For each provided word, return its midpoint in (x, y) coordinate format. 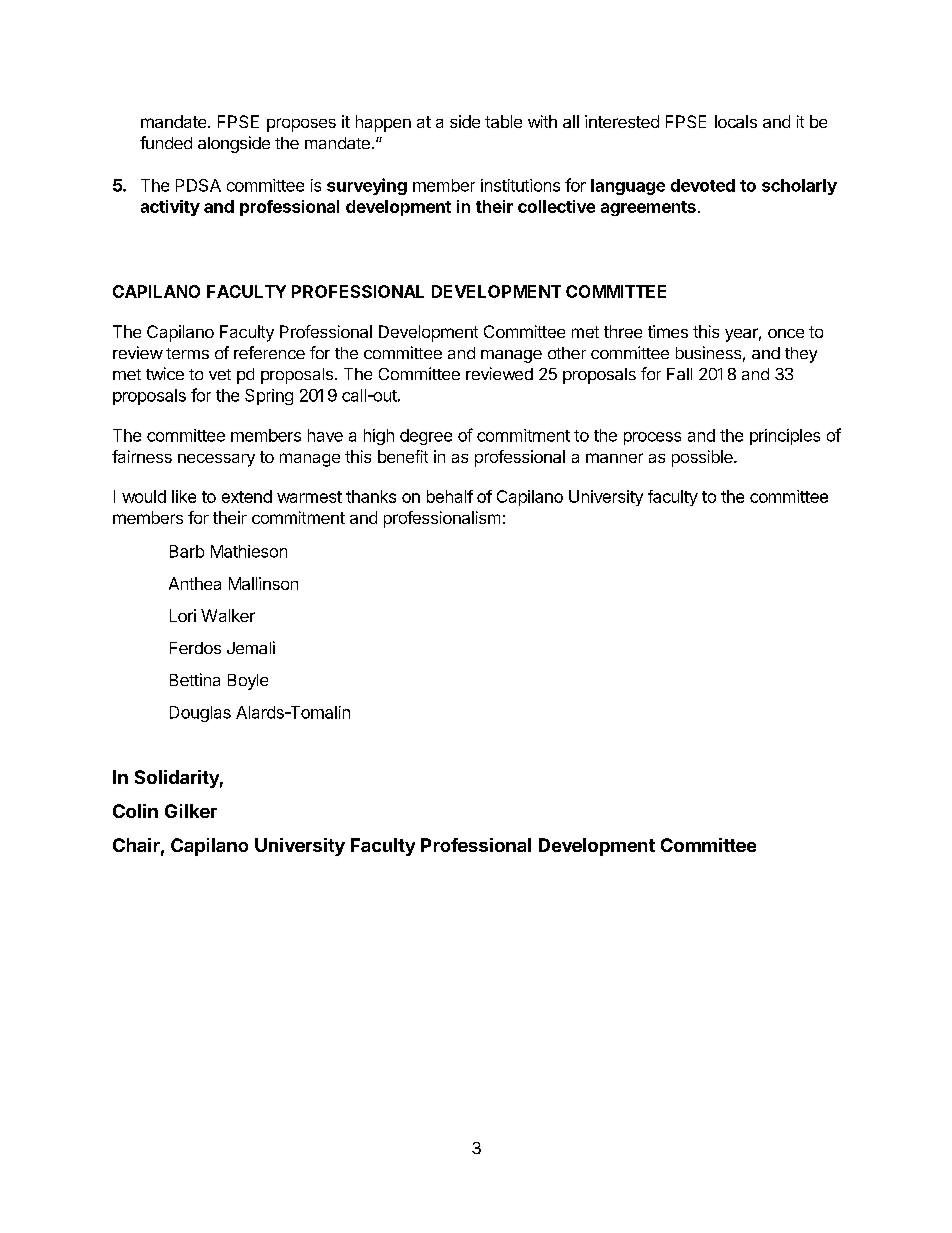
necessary (216, 460)
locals (736, 121)
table (503, 121)
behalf (450, 496)
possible (703, 458)
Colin (135, 811)
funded (166, 142)
